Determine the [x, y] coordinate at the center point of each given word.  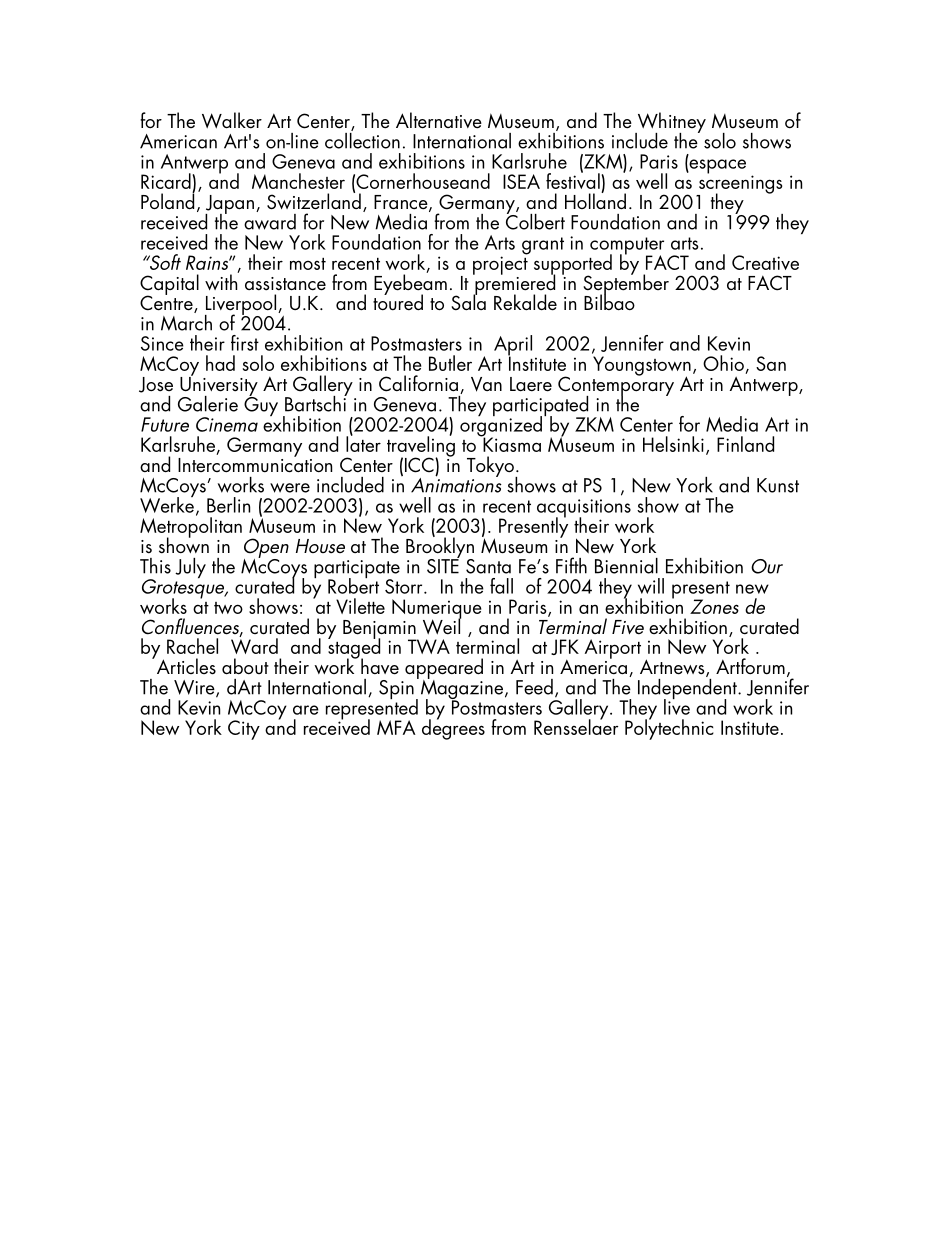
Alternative [439, 120]
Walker [232, 120]
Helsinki [673, 444]
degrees [453, 728]
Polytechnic [669, 728]
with [222, 281]
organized [502, 426]
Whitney [670, 123]
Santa [488, 566]
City [244, 730]
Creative [765, 262]
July [190, 568]
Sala [468, 301]
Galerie [208, 404]
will [651, 586]
